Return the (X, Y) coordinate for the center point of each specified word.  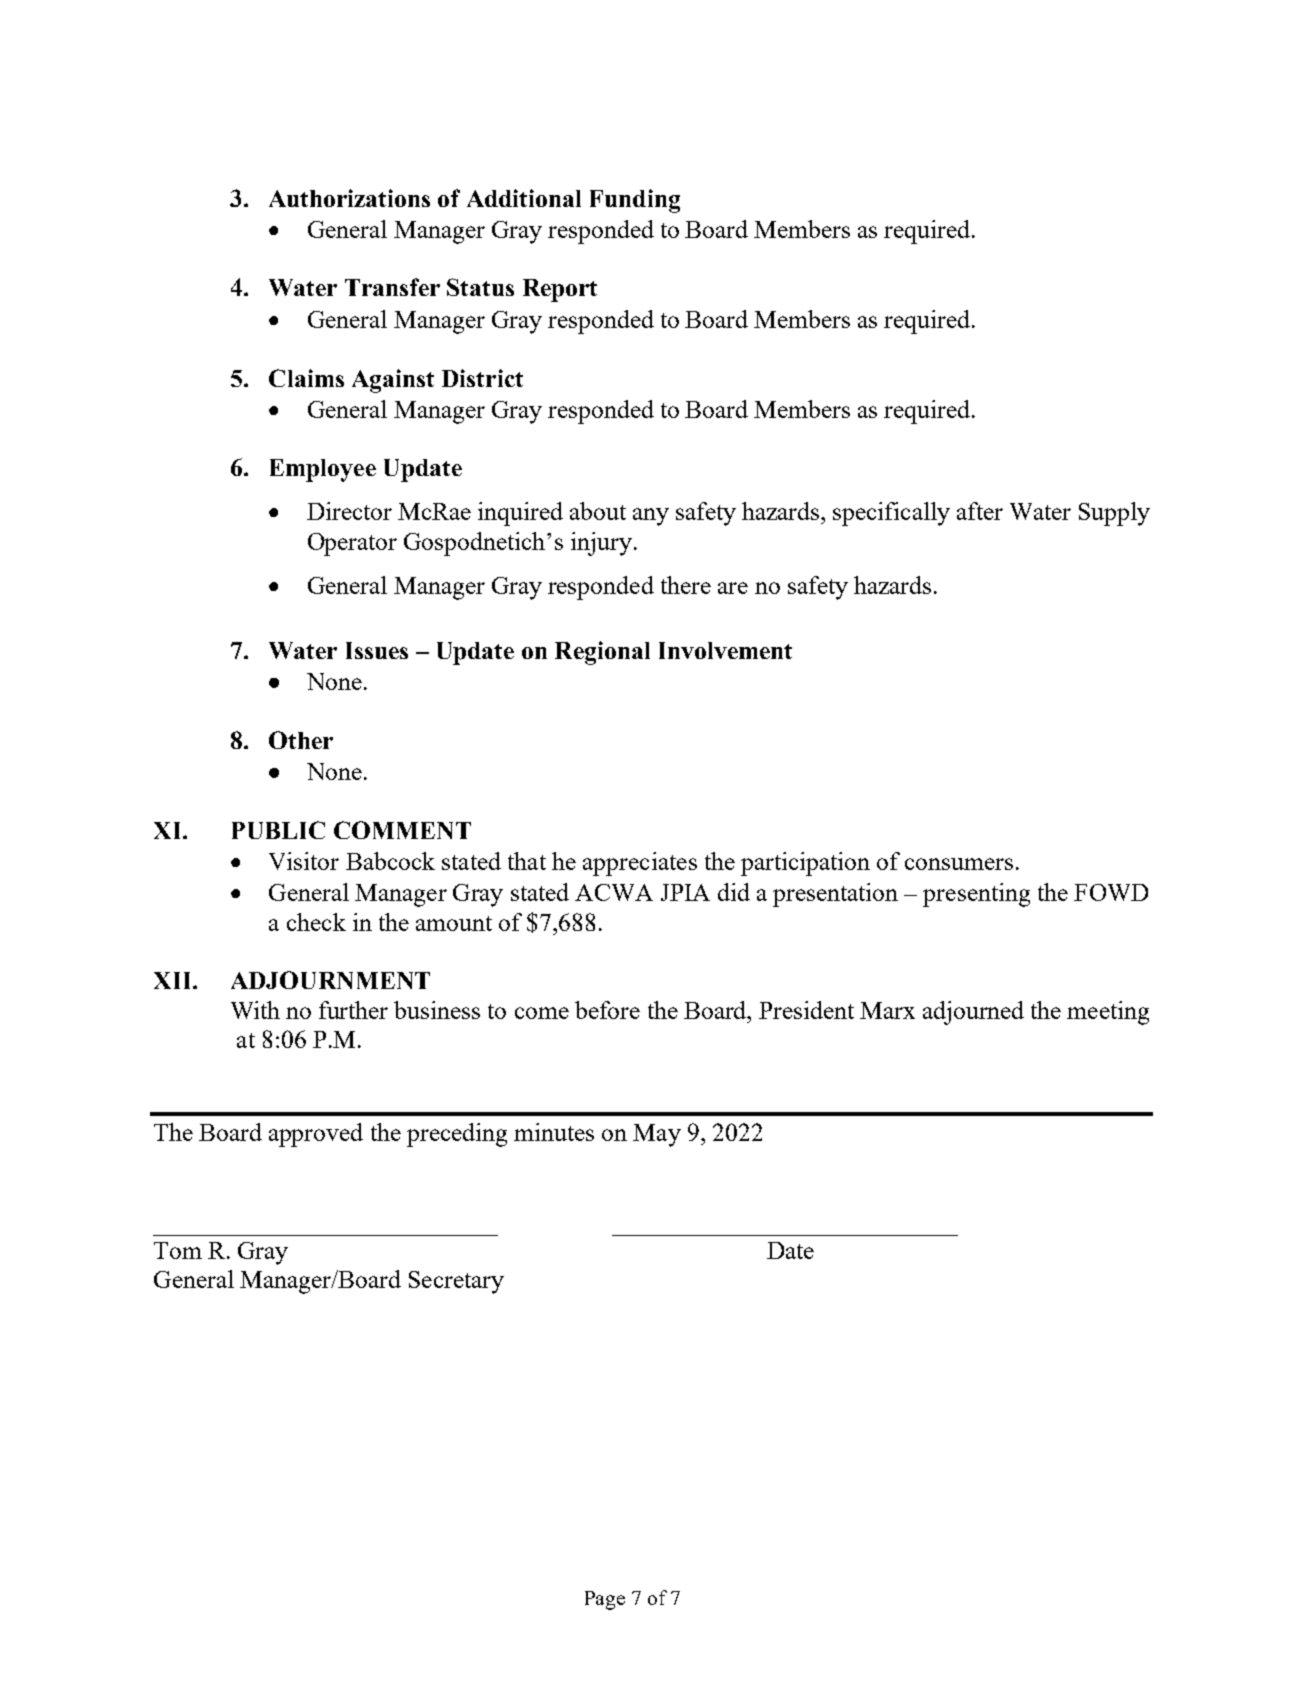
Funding (635, 201)
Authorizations (349, 198)
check (316, 922)
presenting (976, 895)
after (980, 511)
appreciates (640, 864)
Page (605, 1600)
